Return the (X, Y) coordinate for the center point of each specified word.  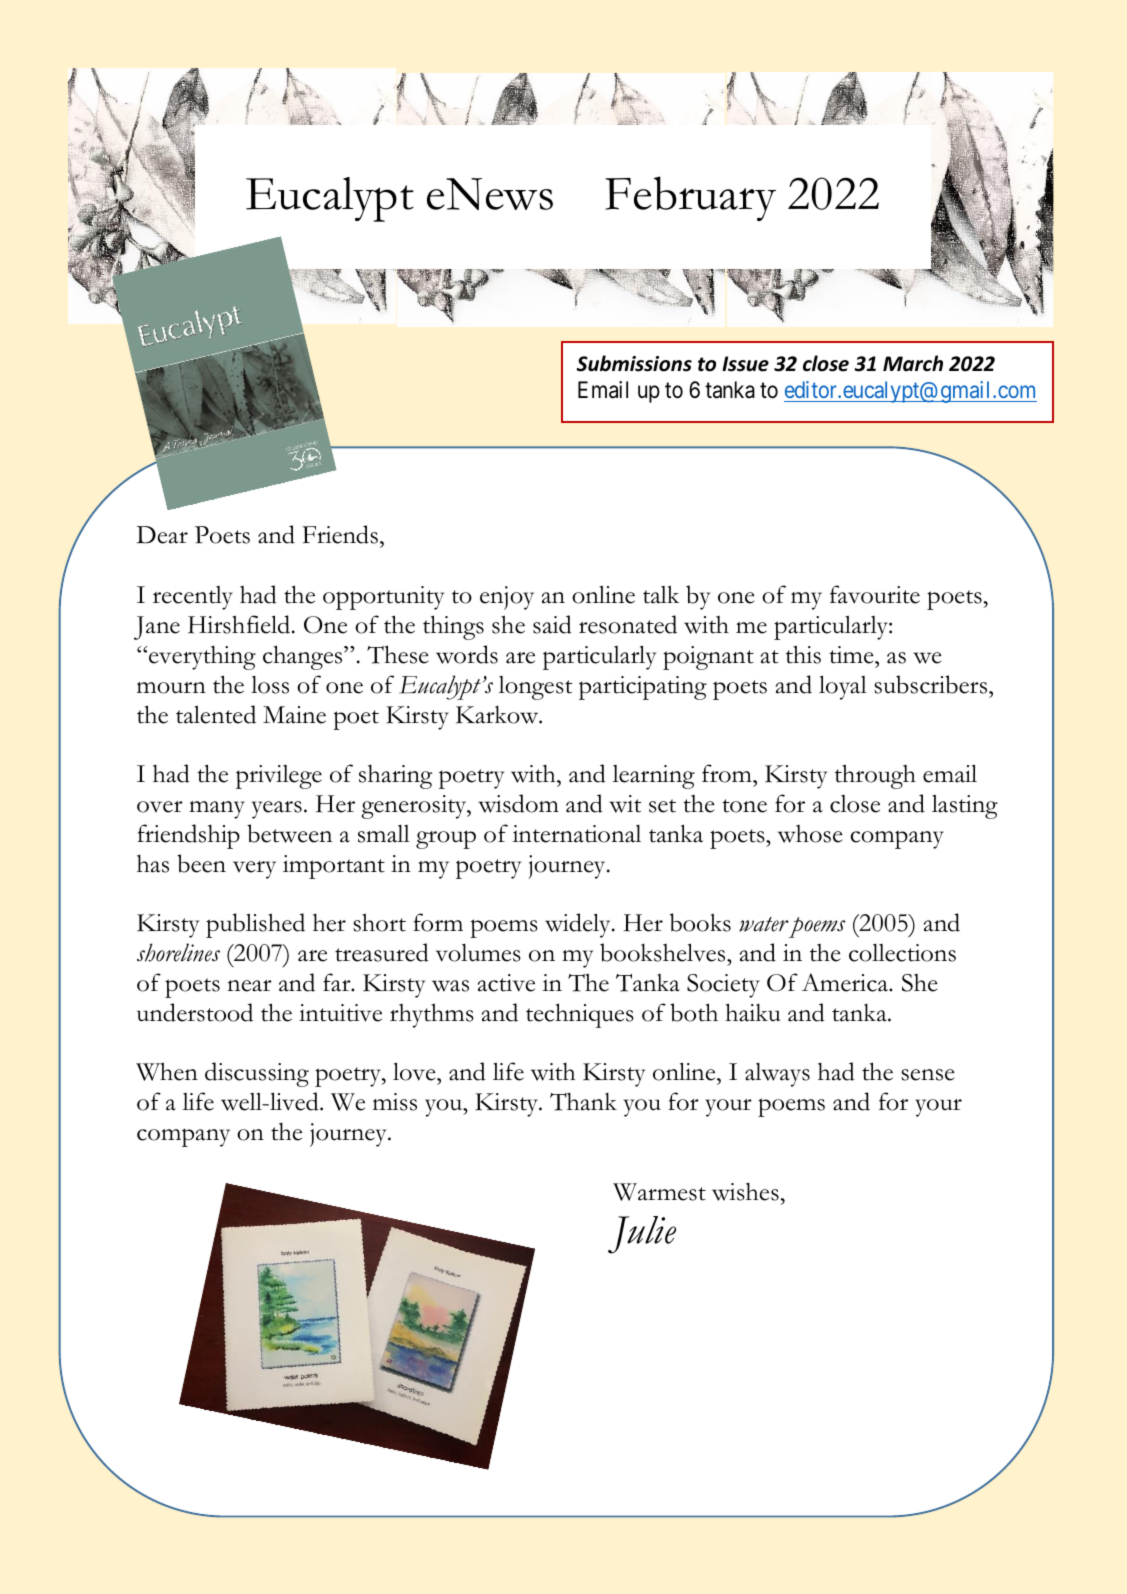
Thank (583, 1101)
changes (304, 657)
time (852, 655)
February (690, 198)
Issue (745, 364)
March (913, 363)
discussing (257, 1074)
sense (928, 1075)
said (552, 624)
